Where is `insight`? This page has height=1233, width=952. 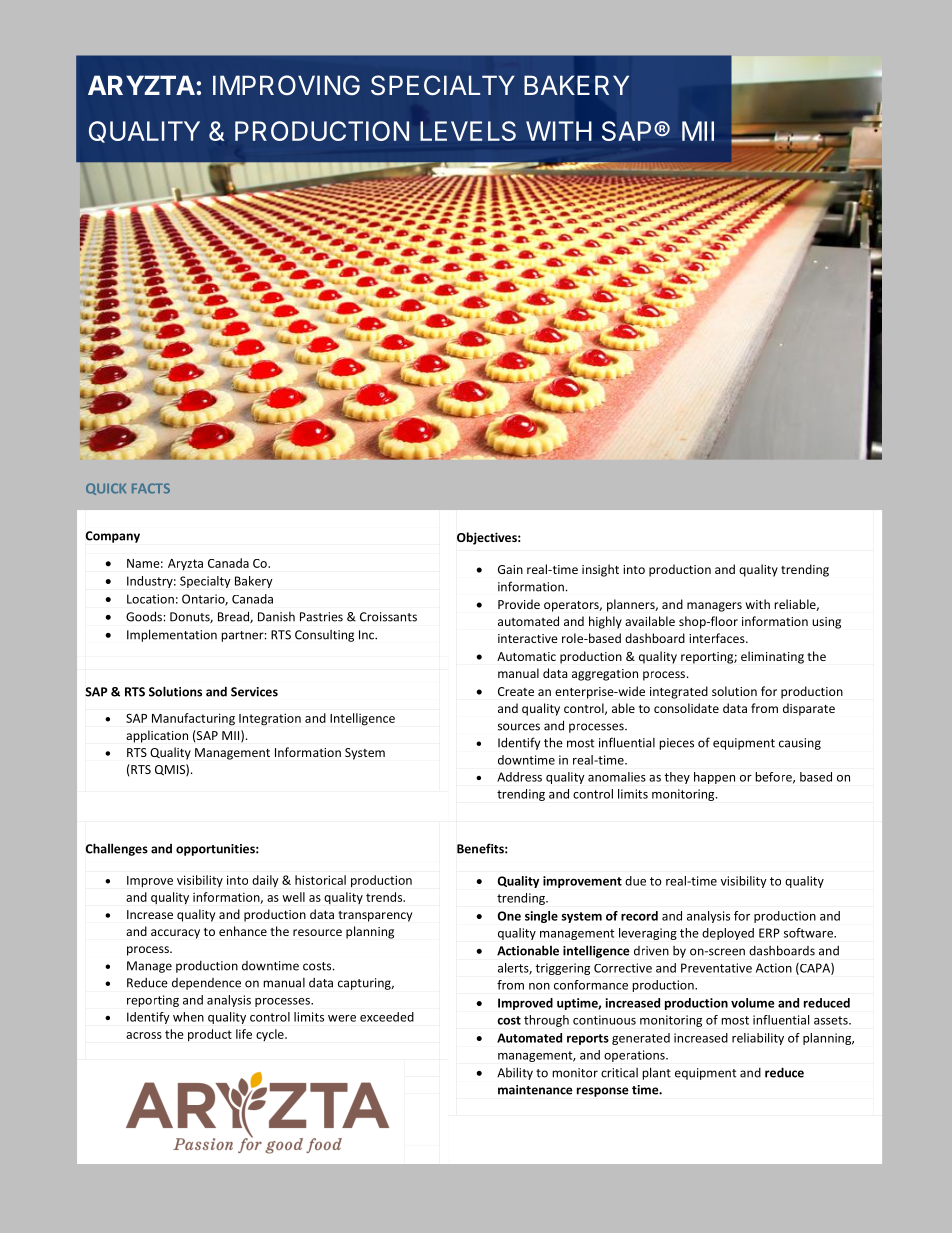
insight is located at coordinates (600, 570).
